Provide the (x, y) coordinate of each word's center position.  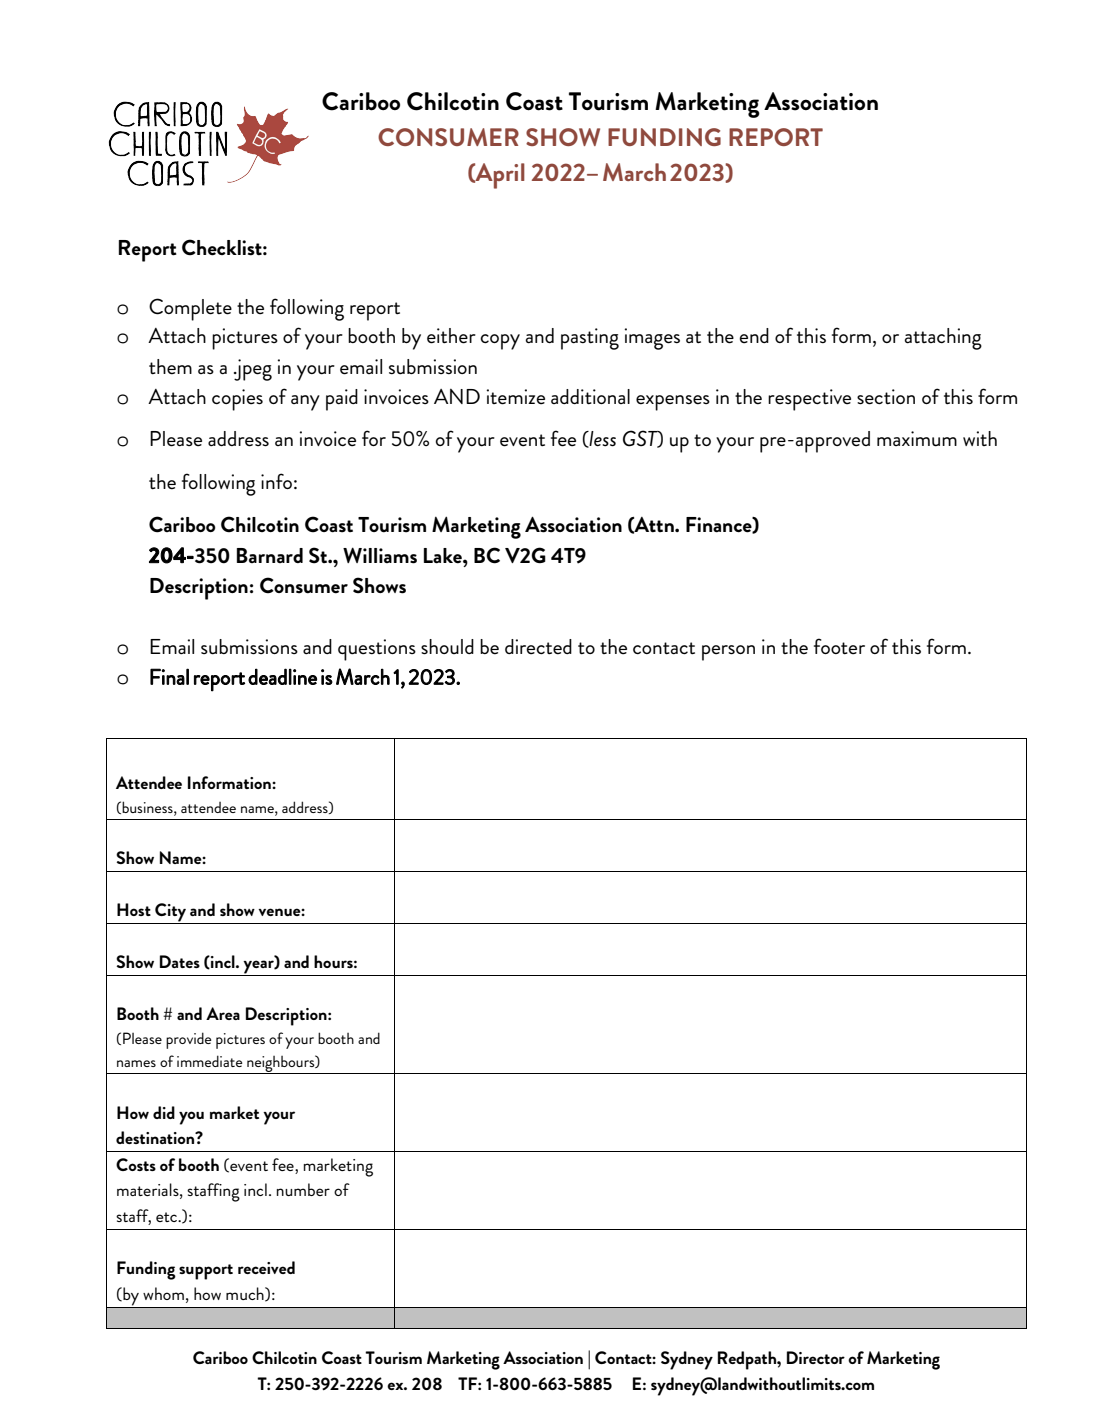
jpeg (253, 370)
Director (816, 1357)
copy (500, 342)
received (266, 1267)
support (206, 1272)
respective (809, 400)
